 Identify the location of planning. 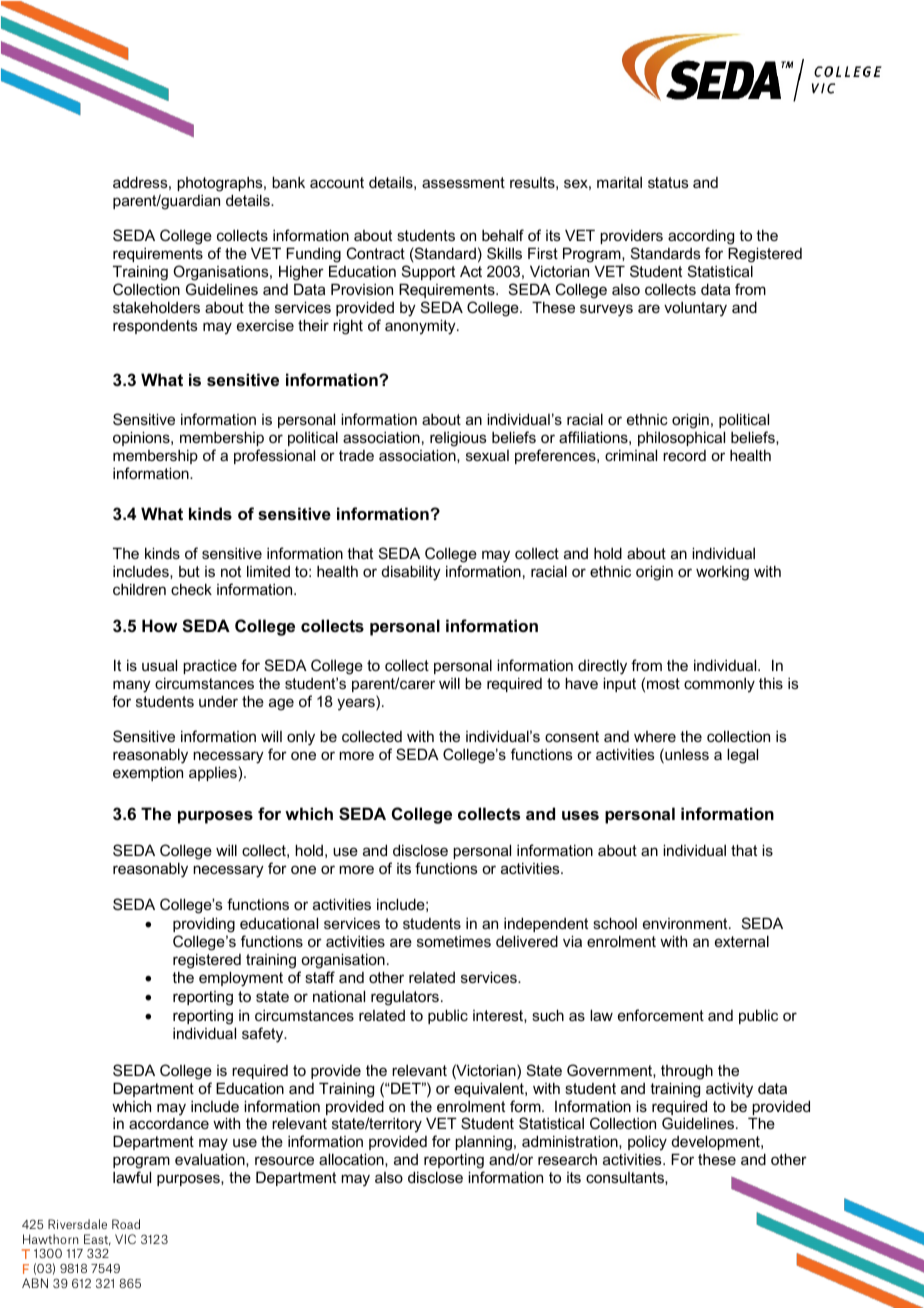
(485, 1145).
